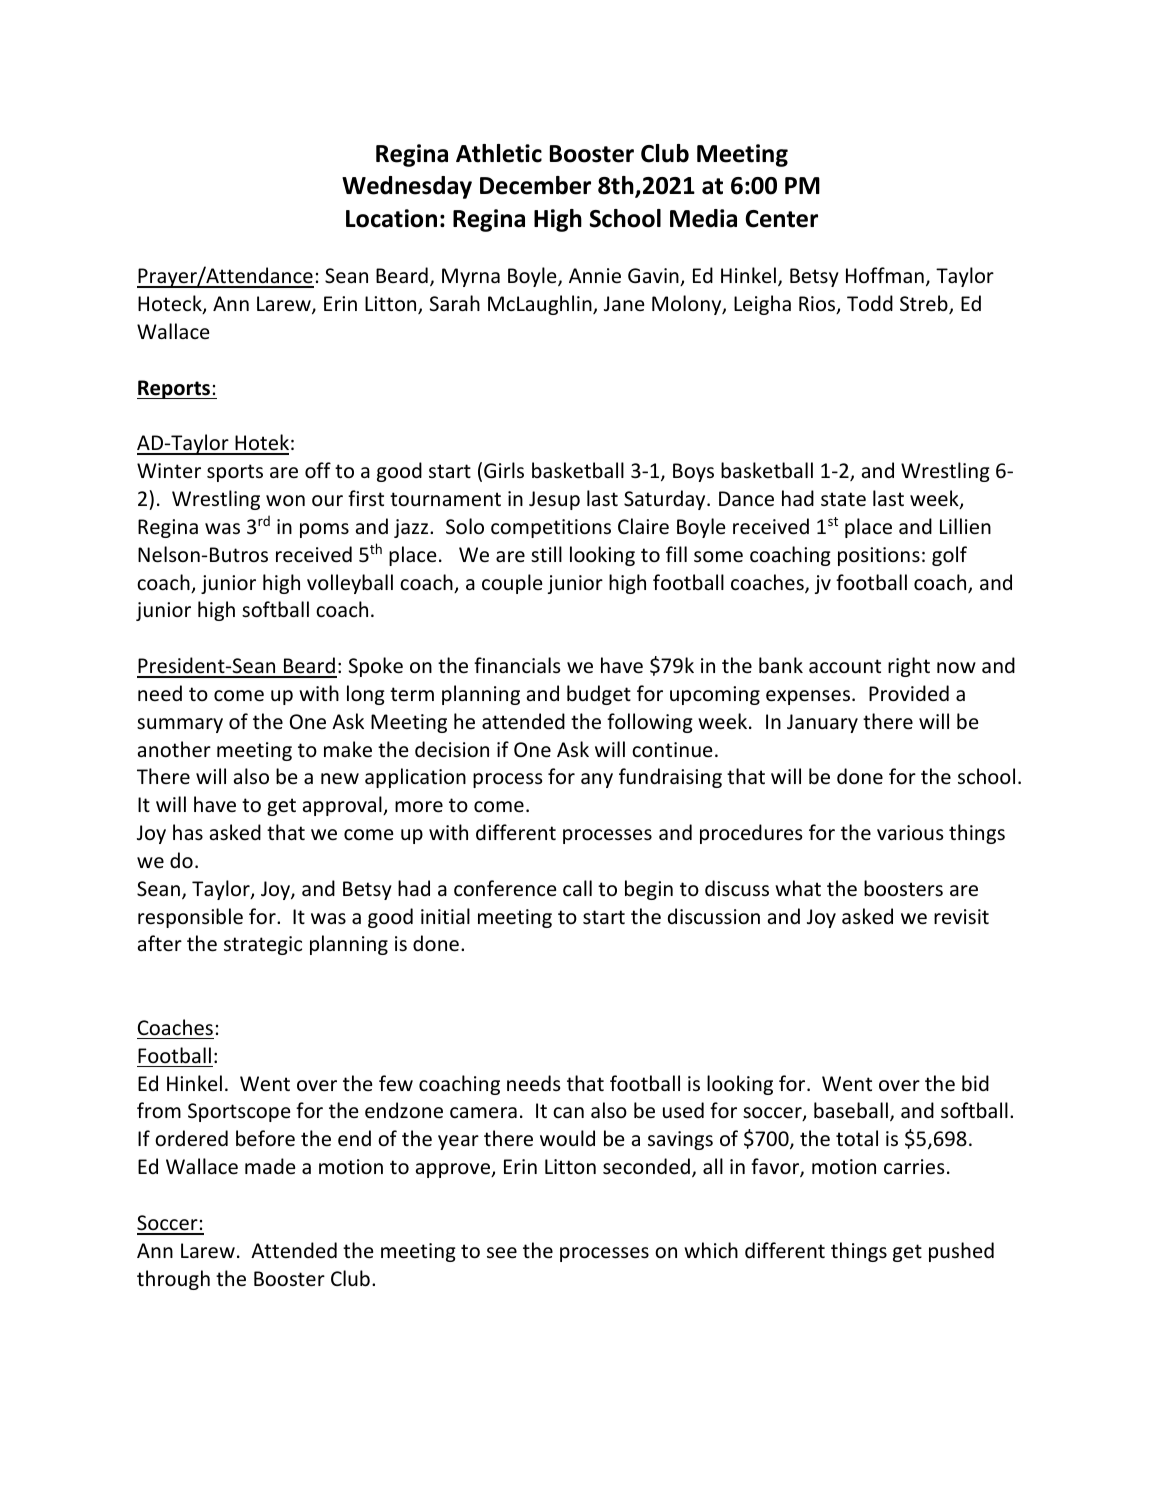 This image has height=1505, width=1163. Describe the element at coordinates (391, 218) in the image. I see `Location` at that location.
